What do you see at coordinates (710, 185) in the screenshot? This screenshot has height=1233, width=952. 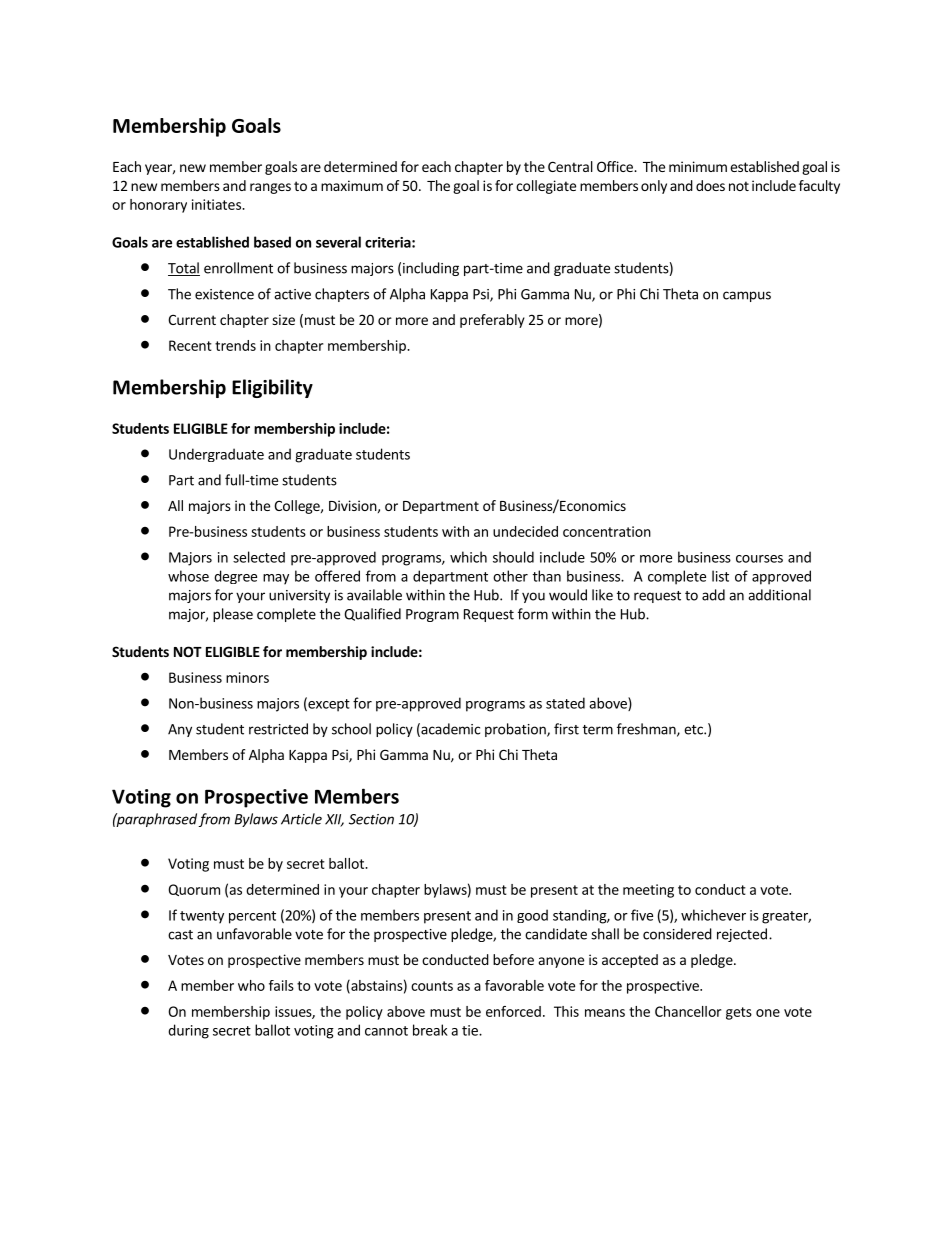 I see `does` at bounding box center [710, 185].
